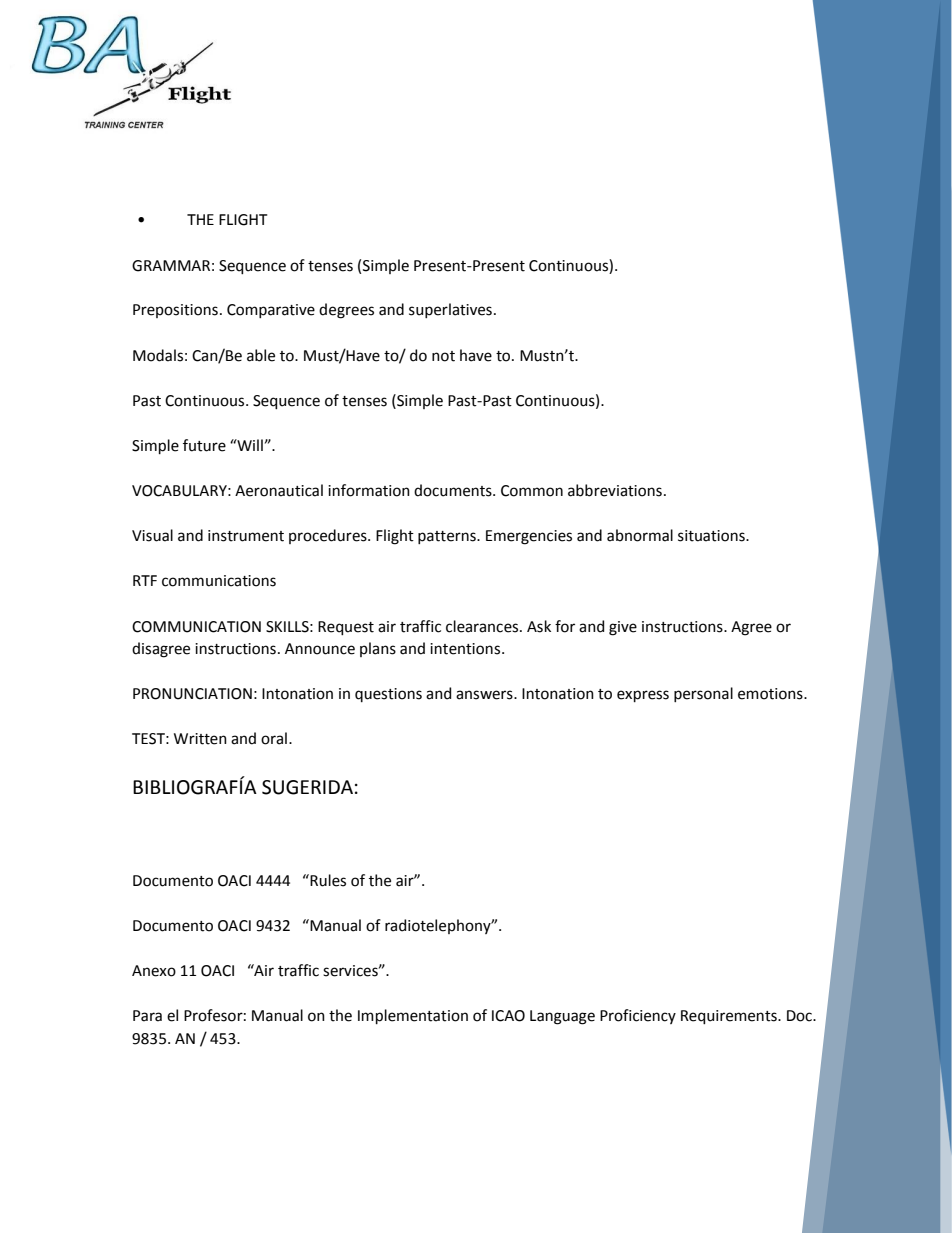 This screenshot has width=952, height=1233. I want to click on Implementation, so click(413, 1016).
